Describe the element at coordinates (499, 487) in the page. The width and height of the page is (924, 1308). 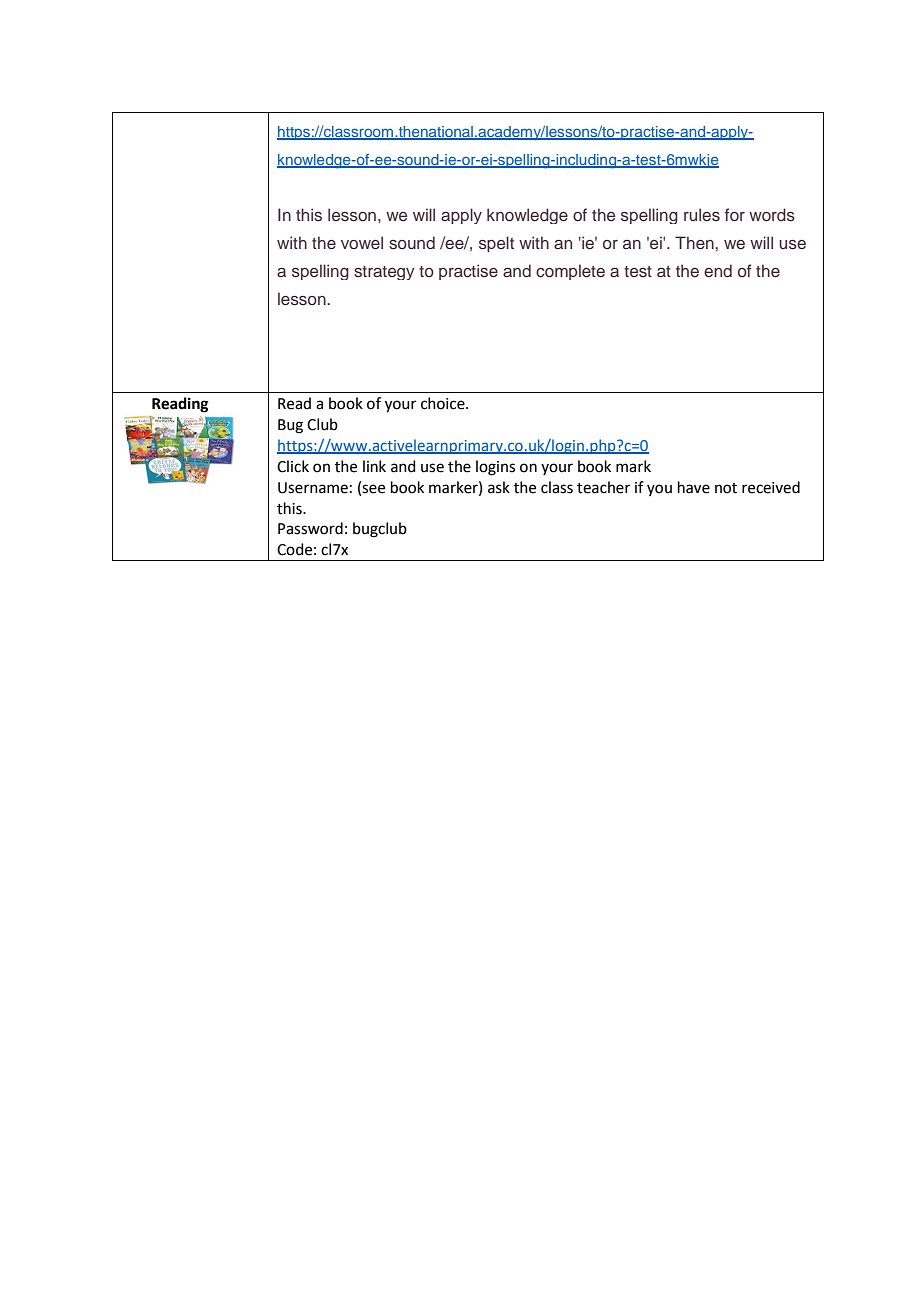
I see `ask` at that location.
